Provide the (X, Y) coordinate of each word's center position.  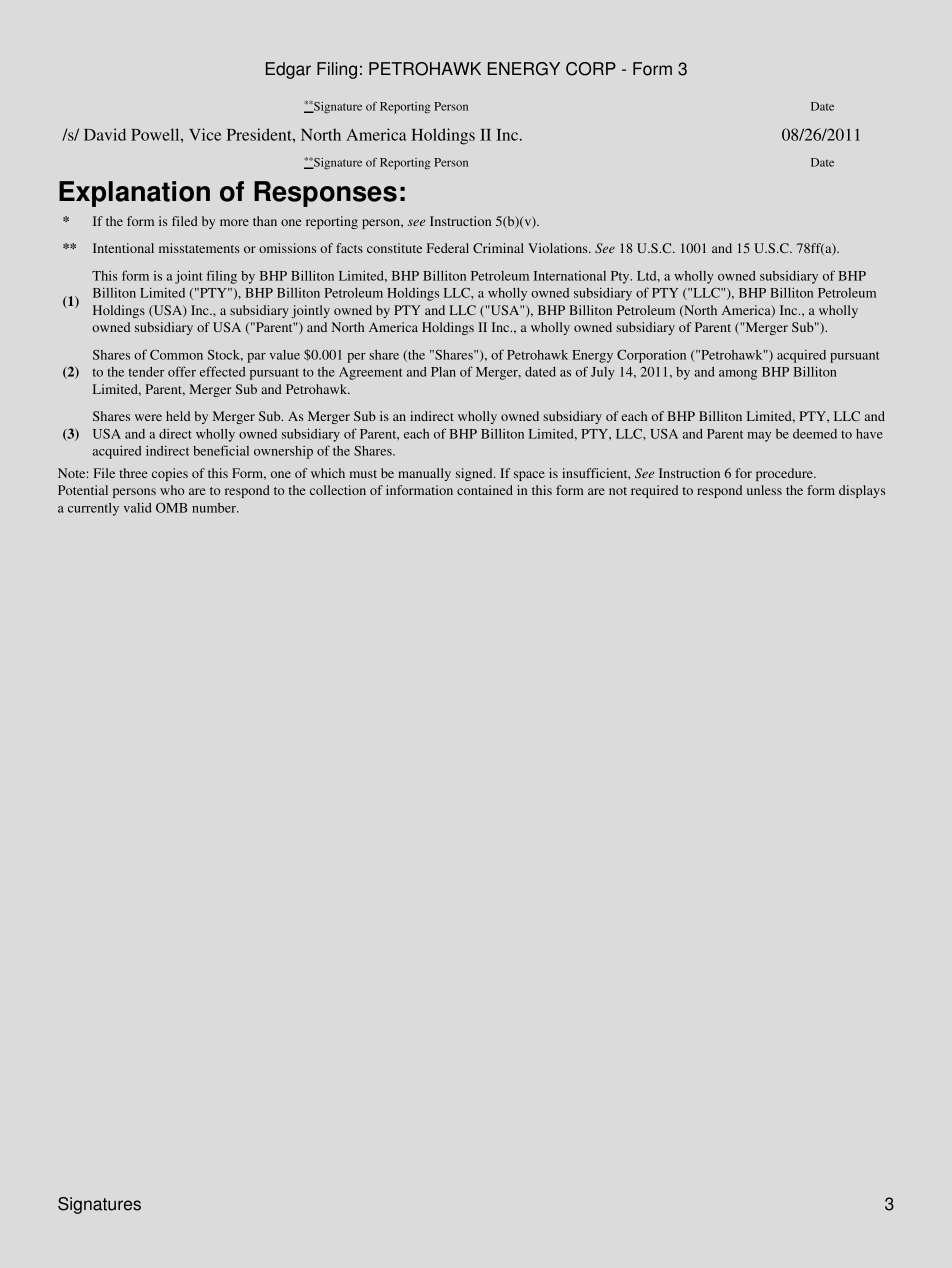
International (570, 276)
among (738, 375)
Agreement (370, 373)
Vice (205, 134)
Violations (559, 248)
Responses (325, 194)
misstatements (199, 248)
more (234, 222)
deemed (815, 434)
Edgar (288, 70)
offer (182, 371)
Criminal (498, 248)
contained (485, 490)
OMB (171, 508)
